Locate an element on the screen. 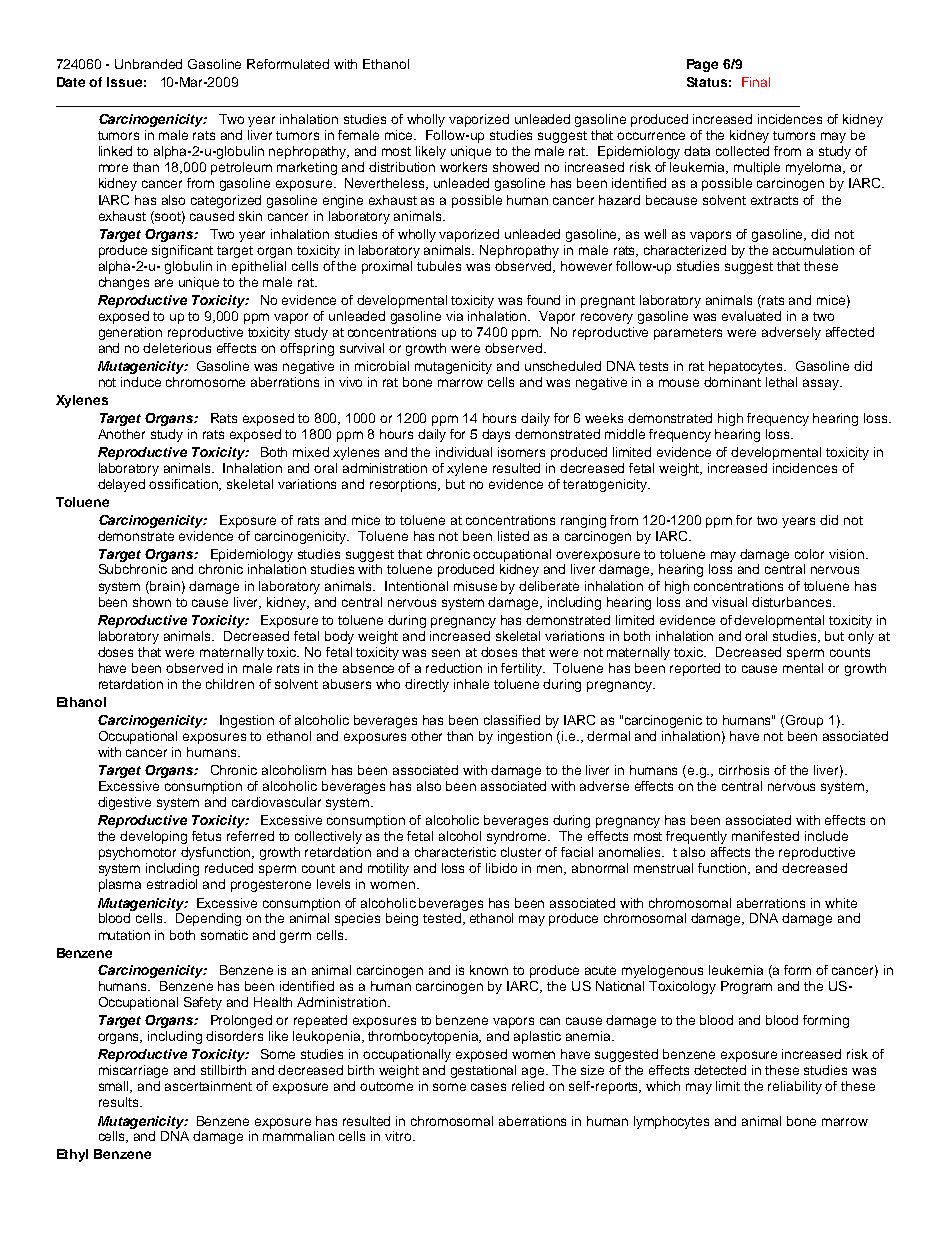 The image size is (952, 1233). misuse is located at coordinates (475, 586).
